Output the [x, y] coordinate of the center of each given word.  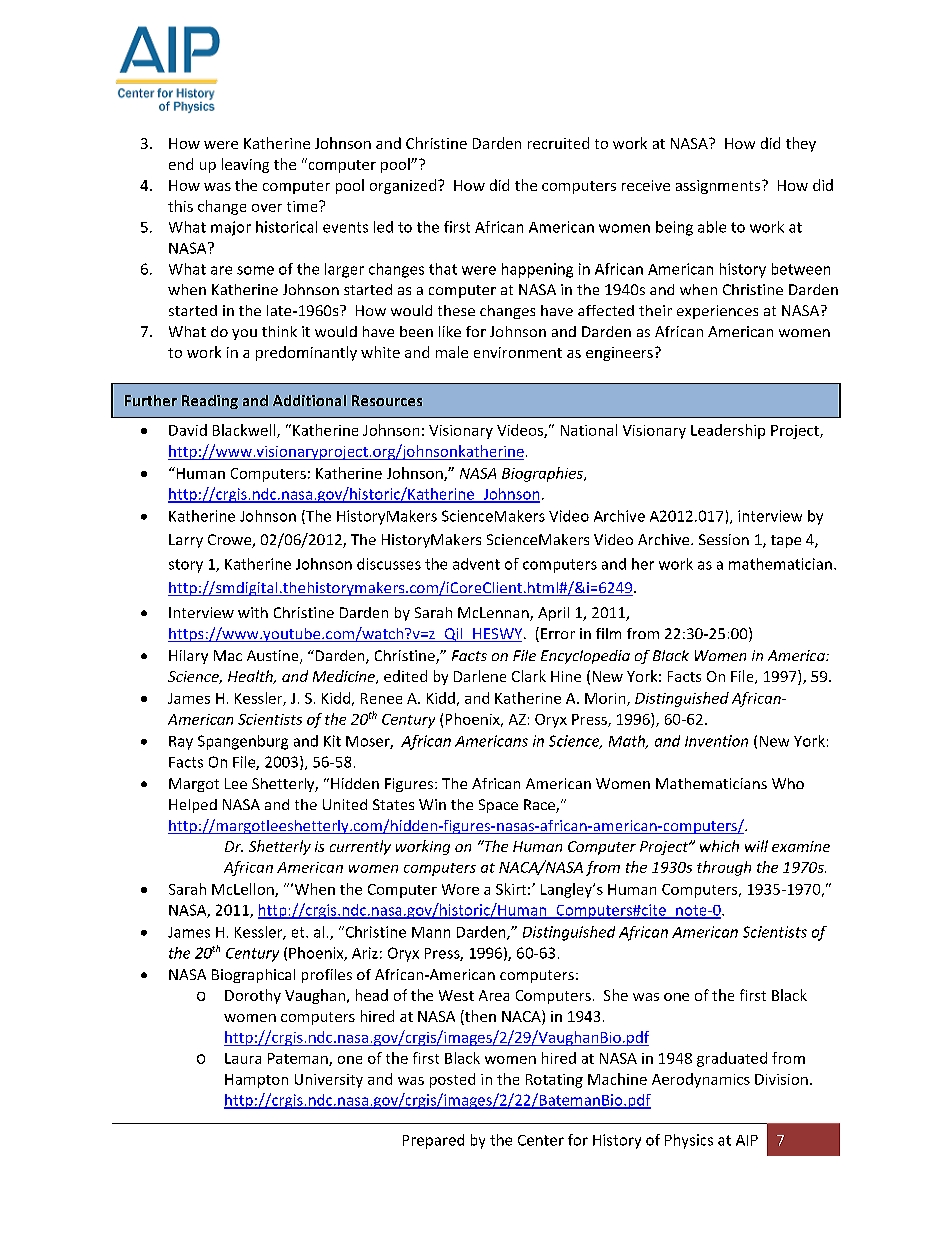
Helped [193, 806]
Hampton [256, 1081]
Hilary [188, 657]
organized [403, 186]
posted [452, 1080]
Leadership [728, 431]
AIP [747, 1140]
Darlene [480, 676]
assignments [718, 187]
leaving [245, 165]
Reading [210, 402]
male [452, 352]
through [724, 868]
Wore [460, 889]
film [608, 633]
